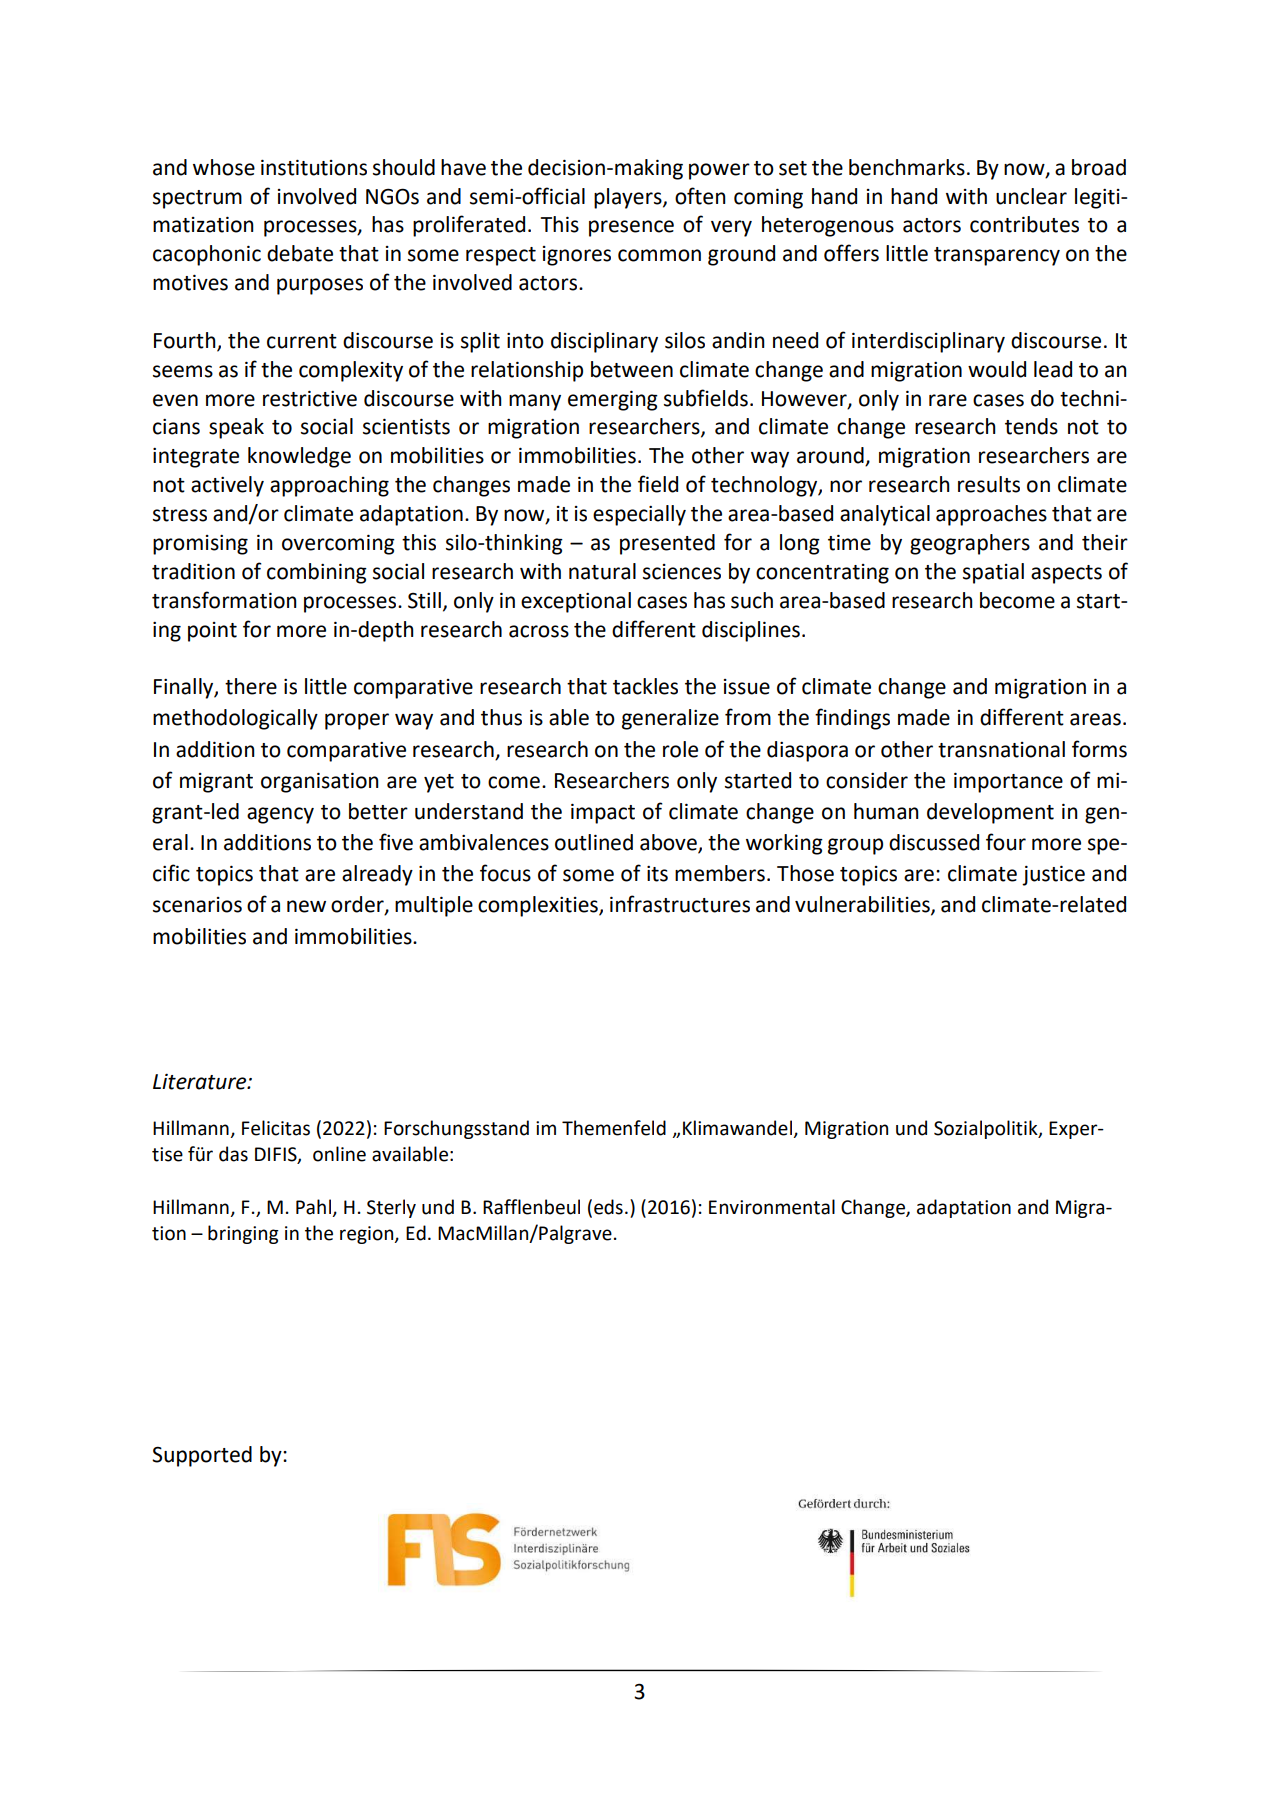 This screenshot has width=1280, height=1810. What do you see at coordinates (629, 198) in the screenshot?
I see `players` at bounding box center [629, 198].
